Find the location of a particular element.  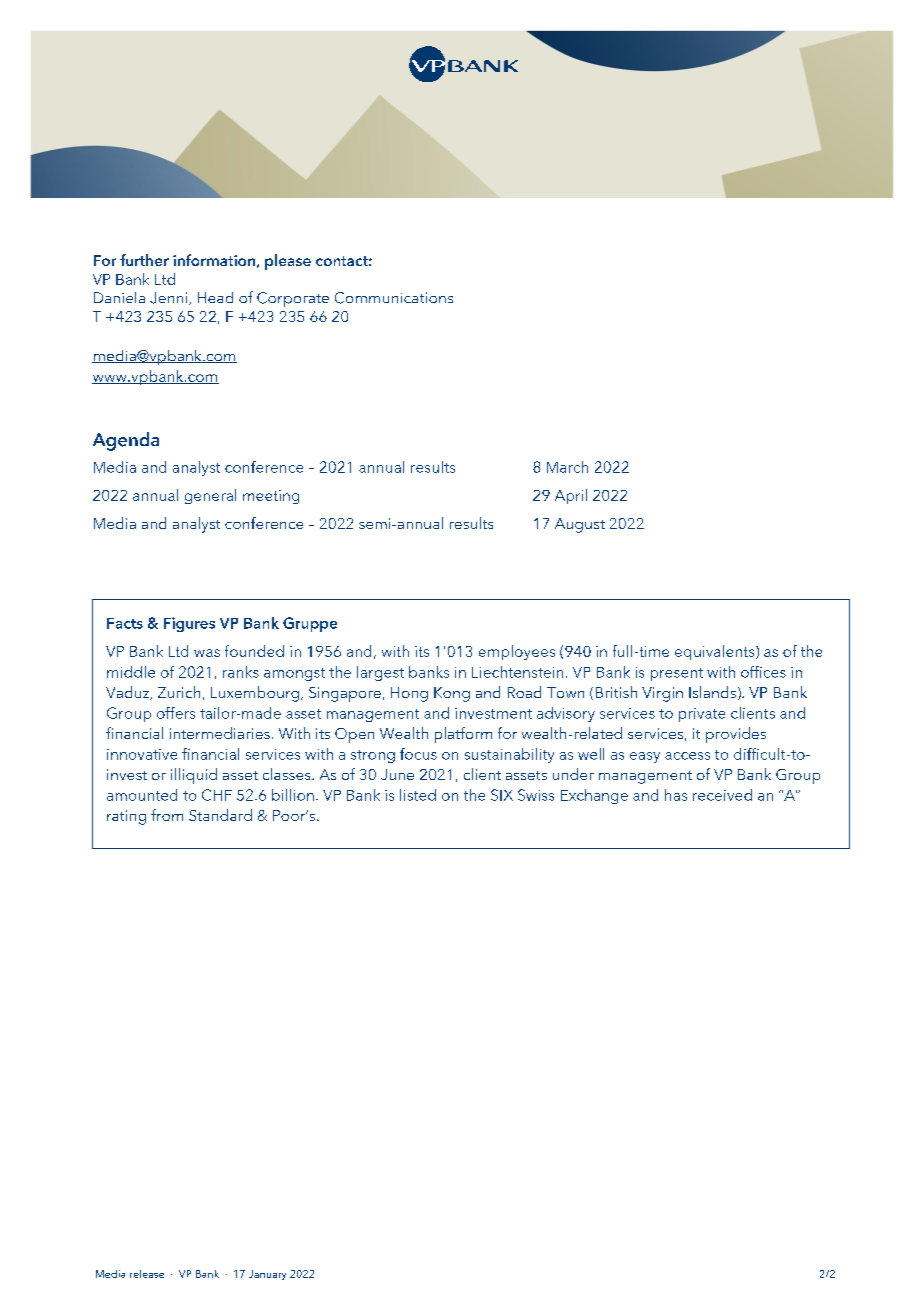

Communications is located at coordinates (394, 298).
